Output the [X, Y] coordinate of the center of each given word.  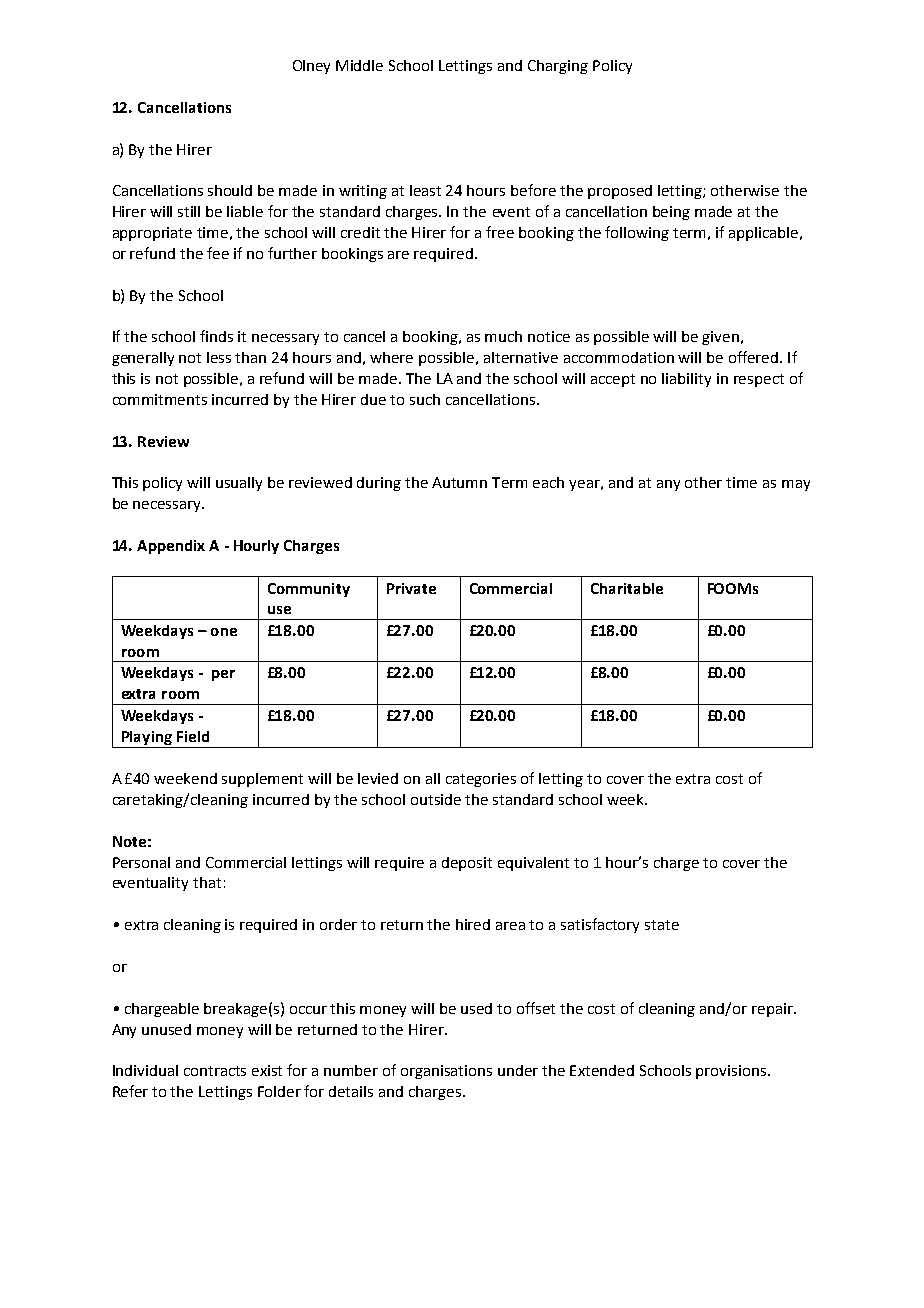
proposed [620, 192]
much [503, 336]
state [662, 925]
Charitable [627, 588]
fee [218, 253]
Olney [311, 67]
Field [193, 736]
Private [411, 588]
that [207, 882]
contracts [215, 1071]
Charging [558, 67]
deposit [467, 864]
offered [755, 357]
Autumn [459, 482]
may [796, 485]
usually [239, 484]
